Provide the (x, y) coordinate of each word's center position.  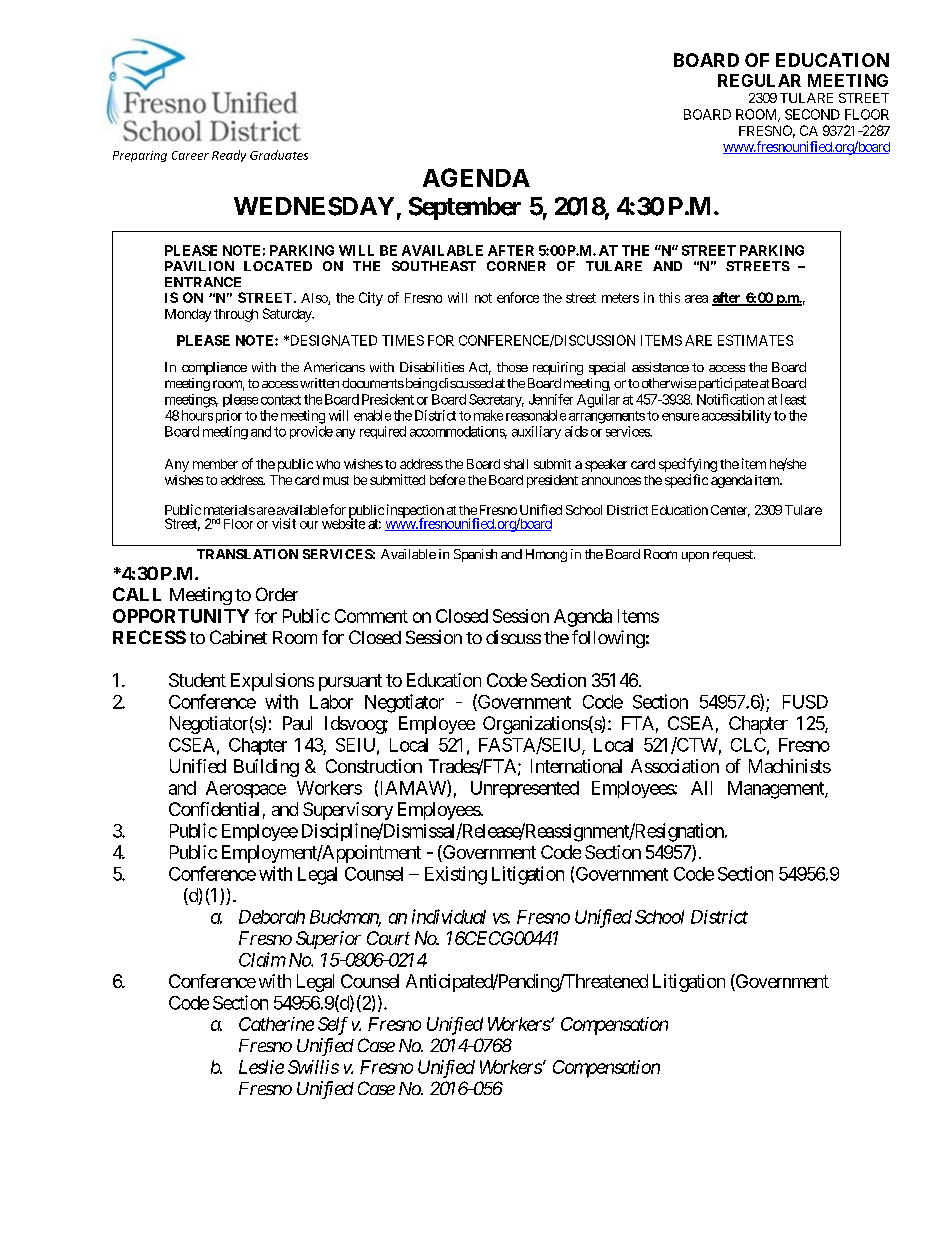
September (465, 208)
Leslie (261, 1067)
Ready (229, 156)
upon (695, 557)
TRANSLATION (247, 554)
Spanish (475, 555)
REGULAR (759, 80)
